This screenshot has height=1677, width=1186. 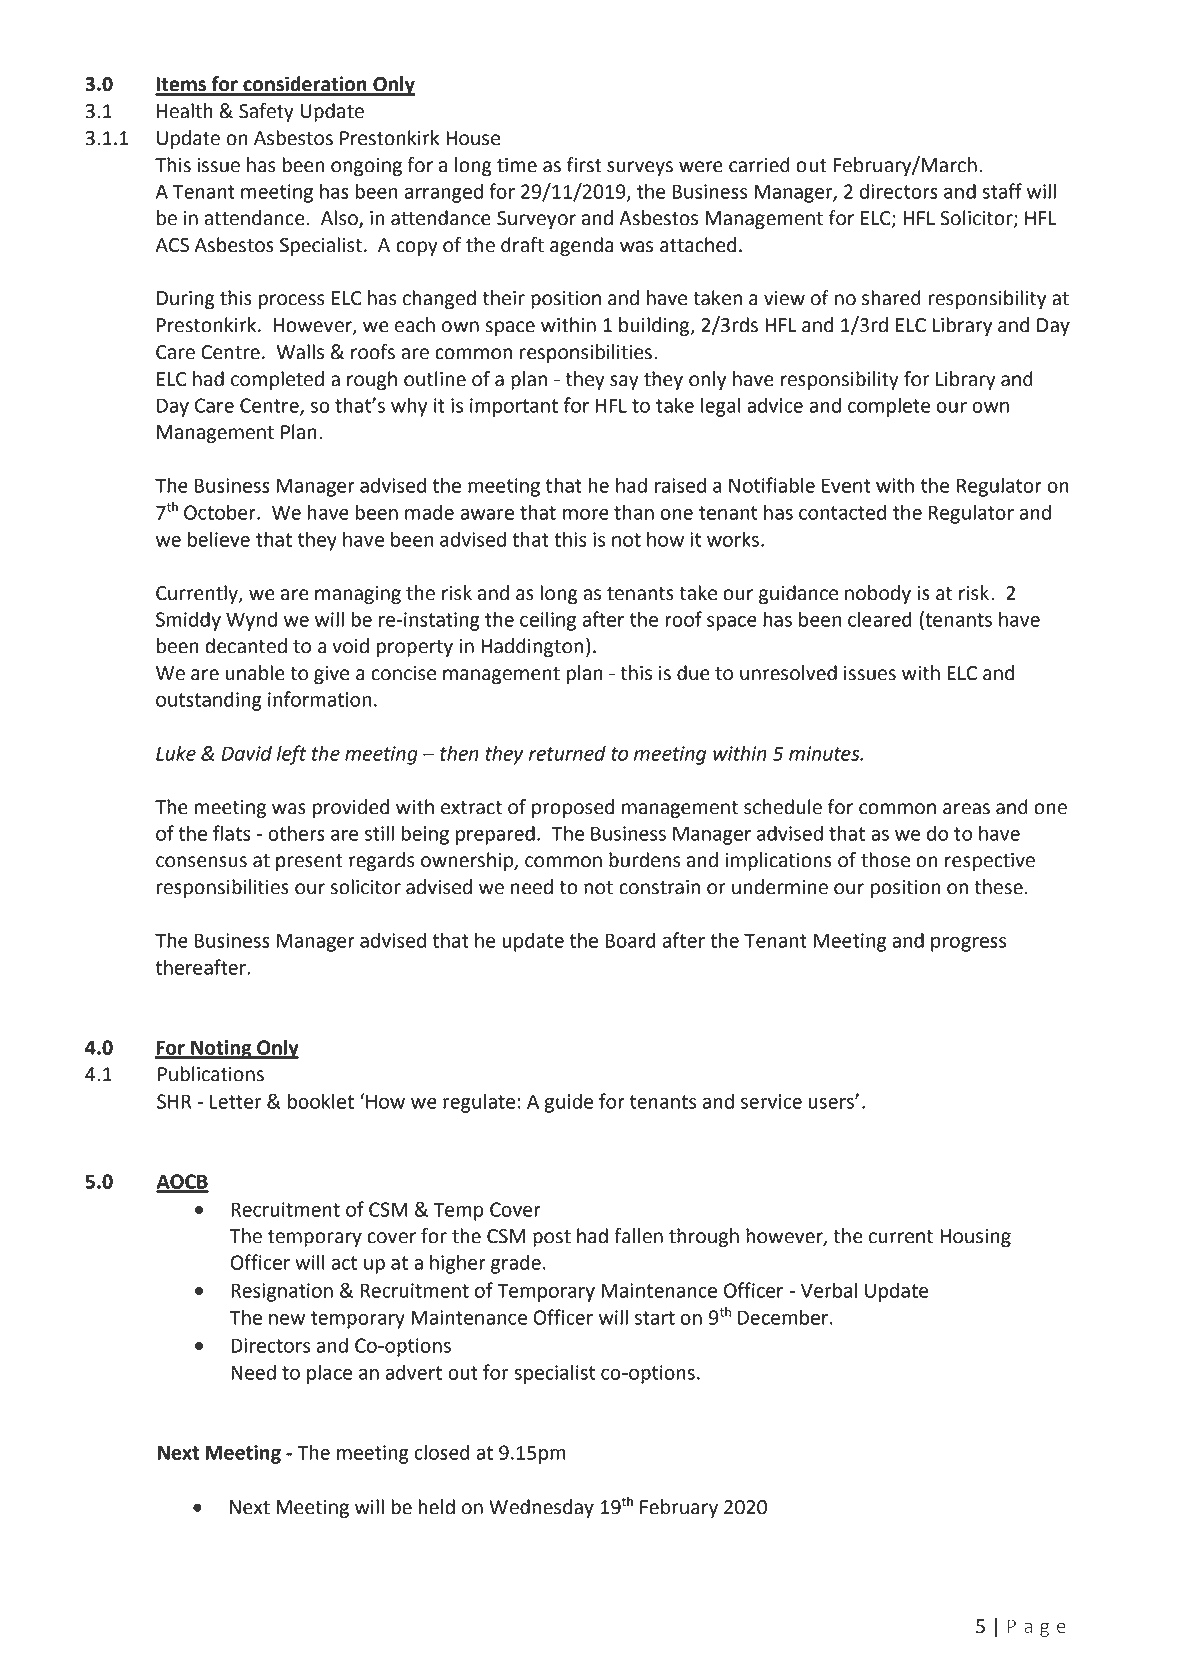 I want to click on first, so click(x=584, y=165).
